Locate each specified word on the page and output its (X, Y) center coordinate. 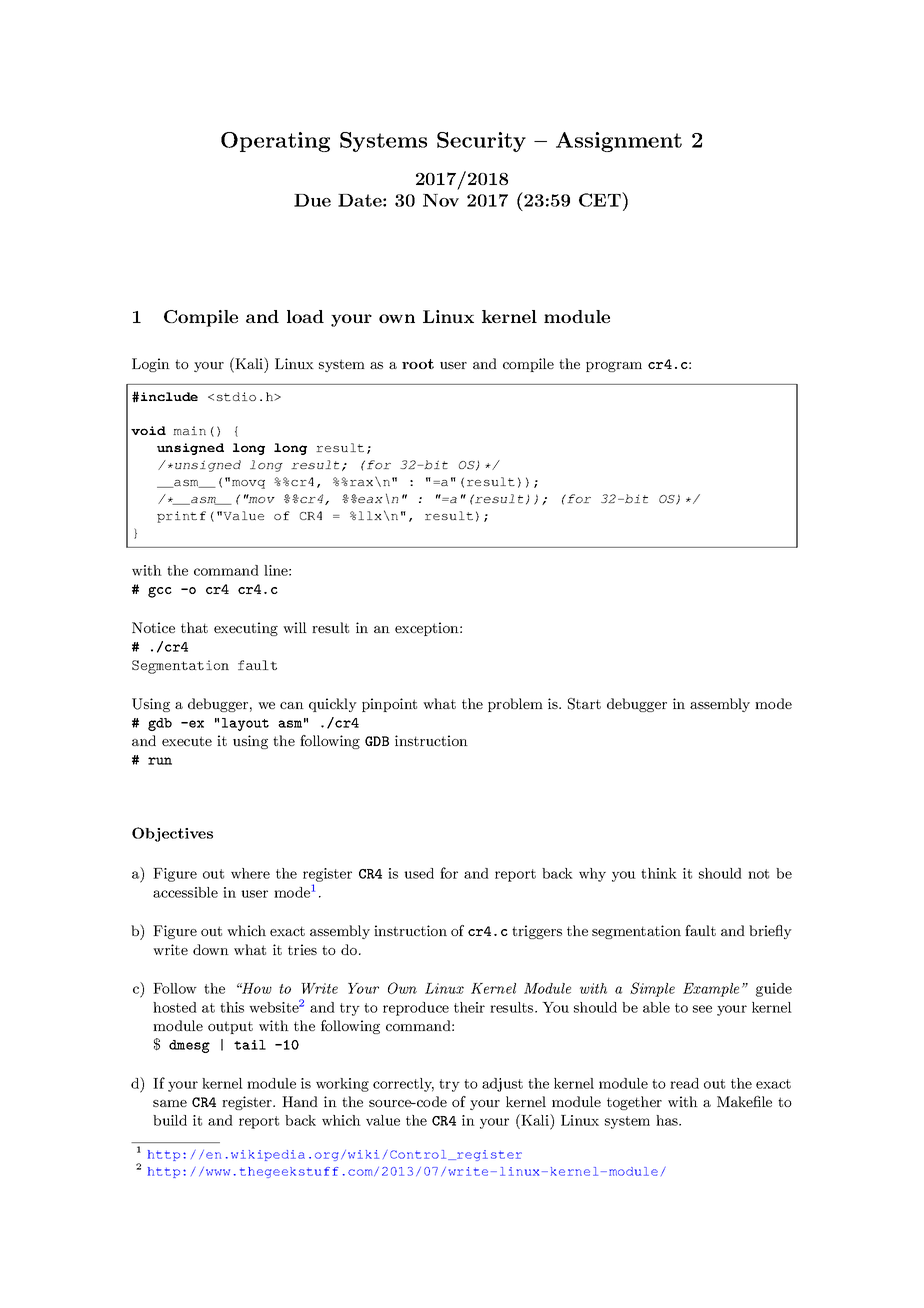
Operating (275, 142)
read (684, 1083)
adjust (502, 1085)
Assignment (619, 142)
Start (584, 704)
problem (515, 705)
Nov (441, 200)
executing (246, 629)
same (170, 1103)
